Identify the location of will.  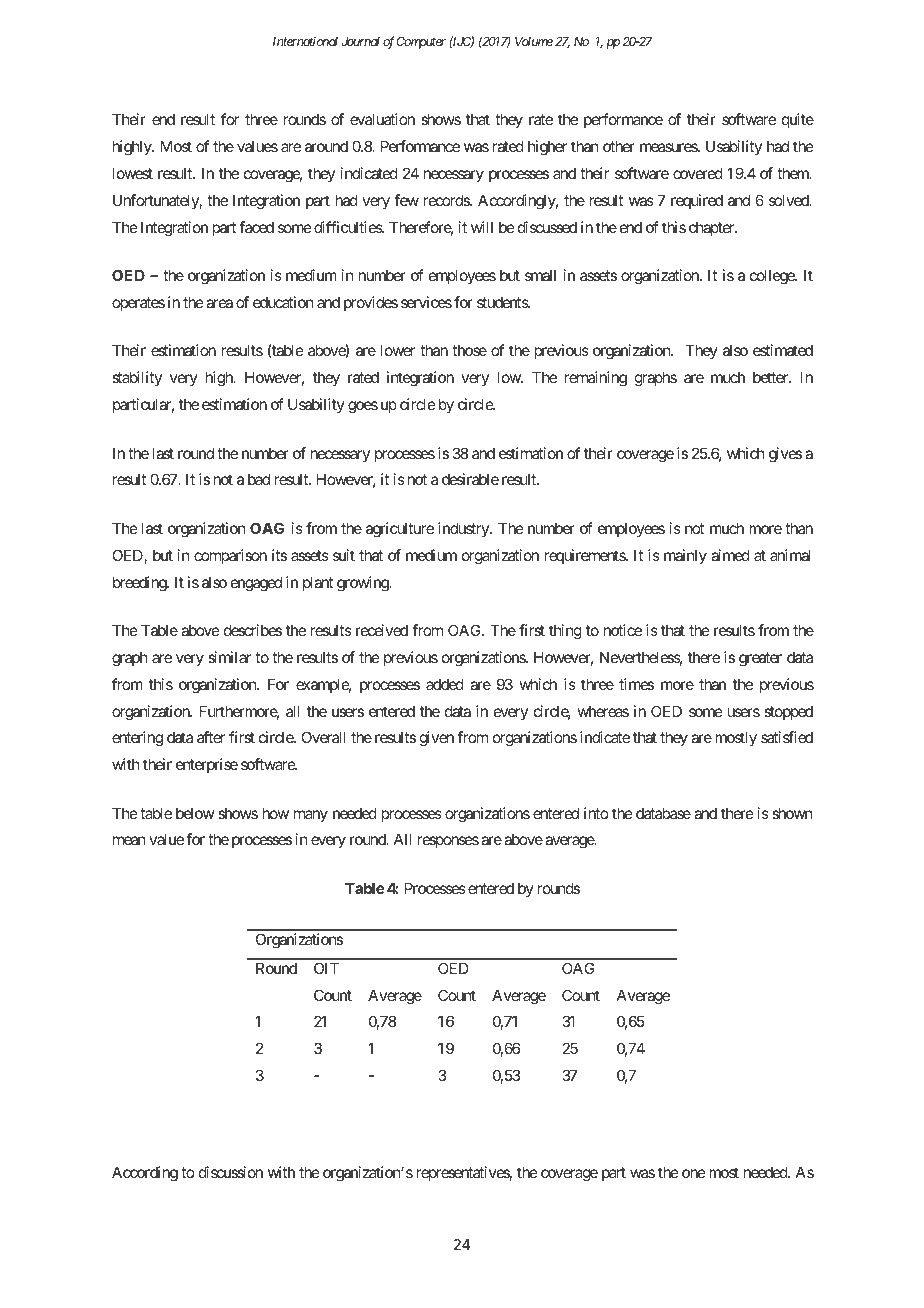
(482, 227).
